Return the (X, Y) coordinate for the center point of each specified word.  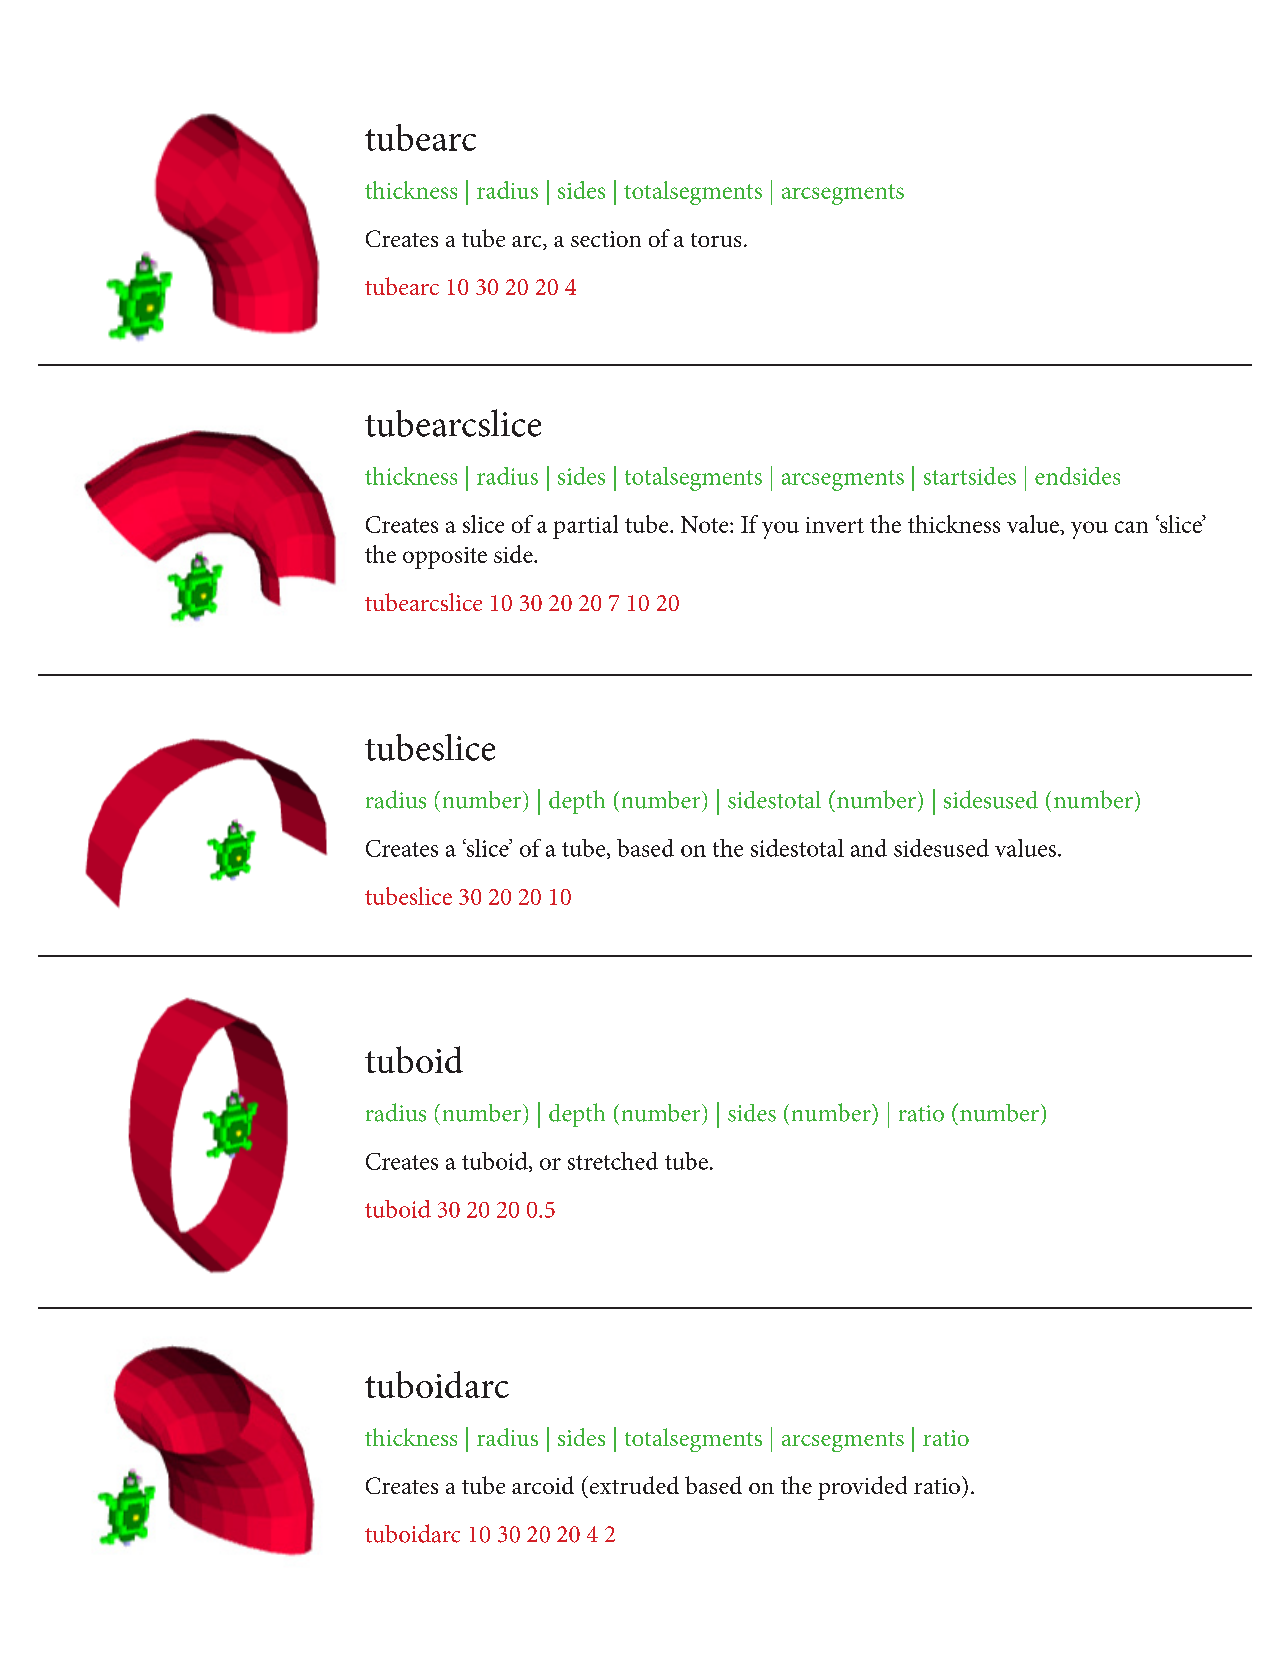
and (869, 848)
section (606, 239)
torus (716, 240)
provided (862, 1488)
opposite (445, 558)
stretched (613, 1161)
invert (835, 525)
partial (585, 527)
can (1131, 527)
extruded (633, 1485)
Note (706, 524)
